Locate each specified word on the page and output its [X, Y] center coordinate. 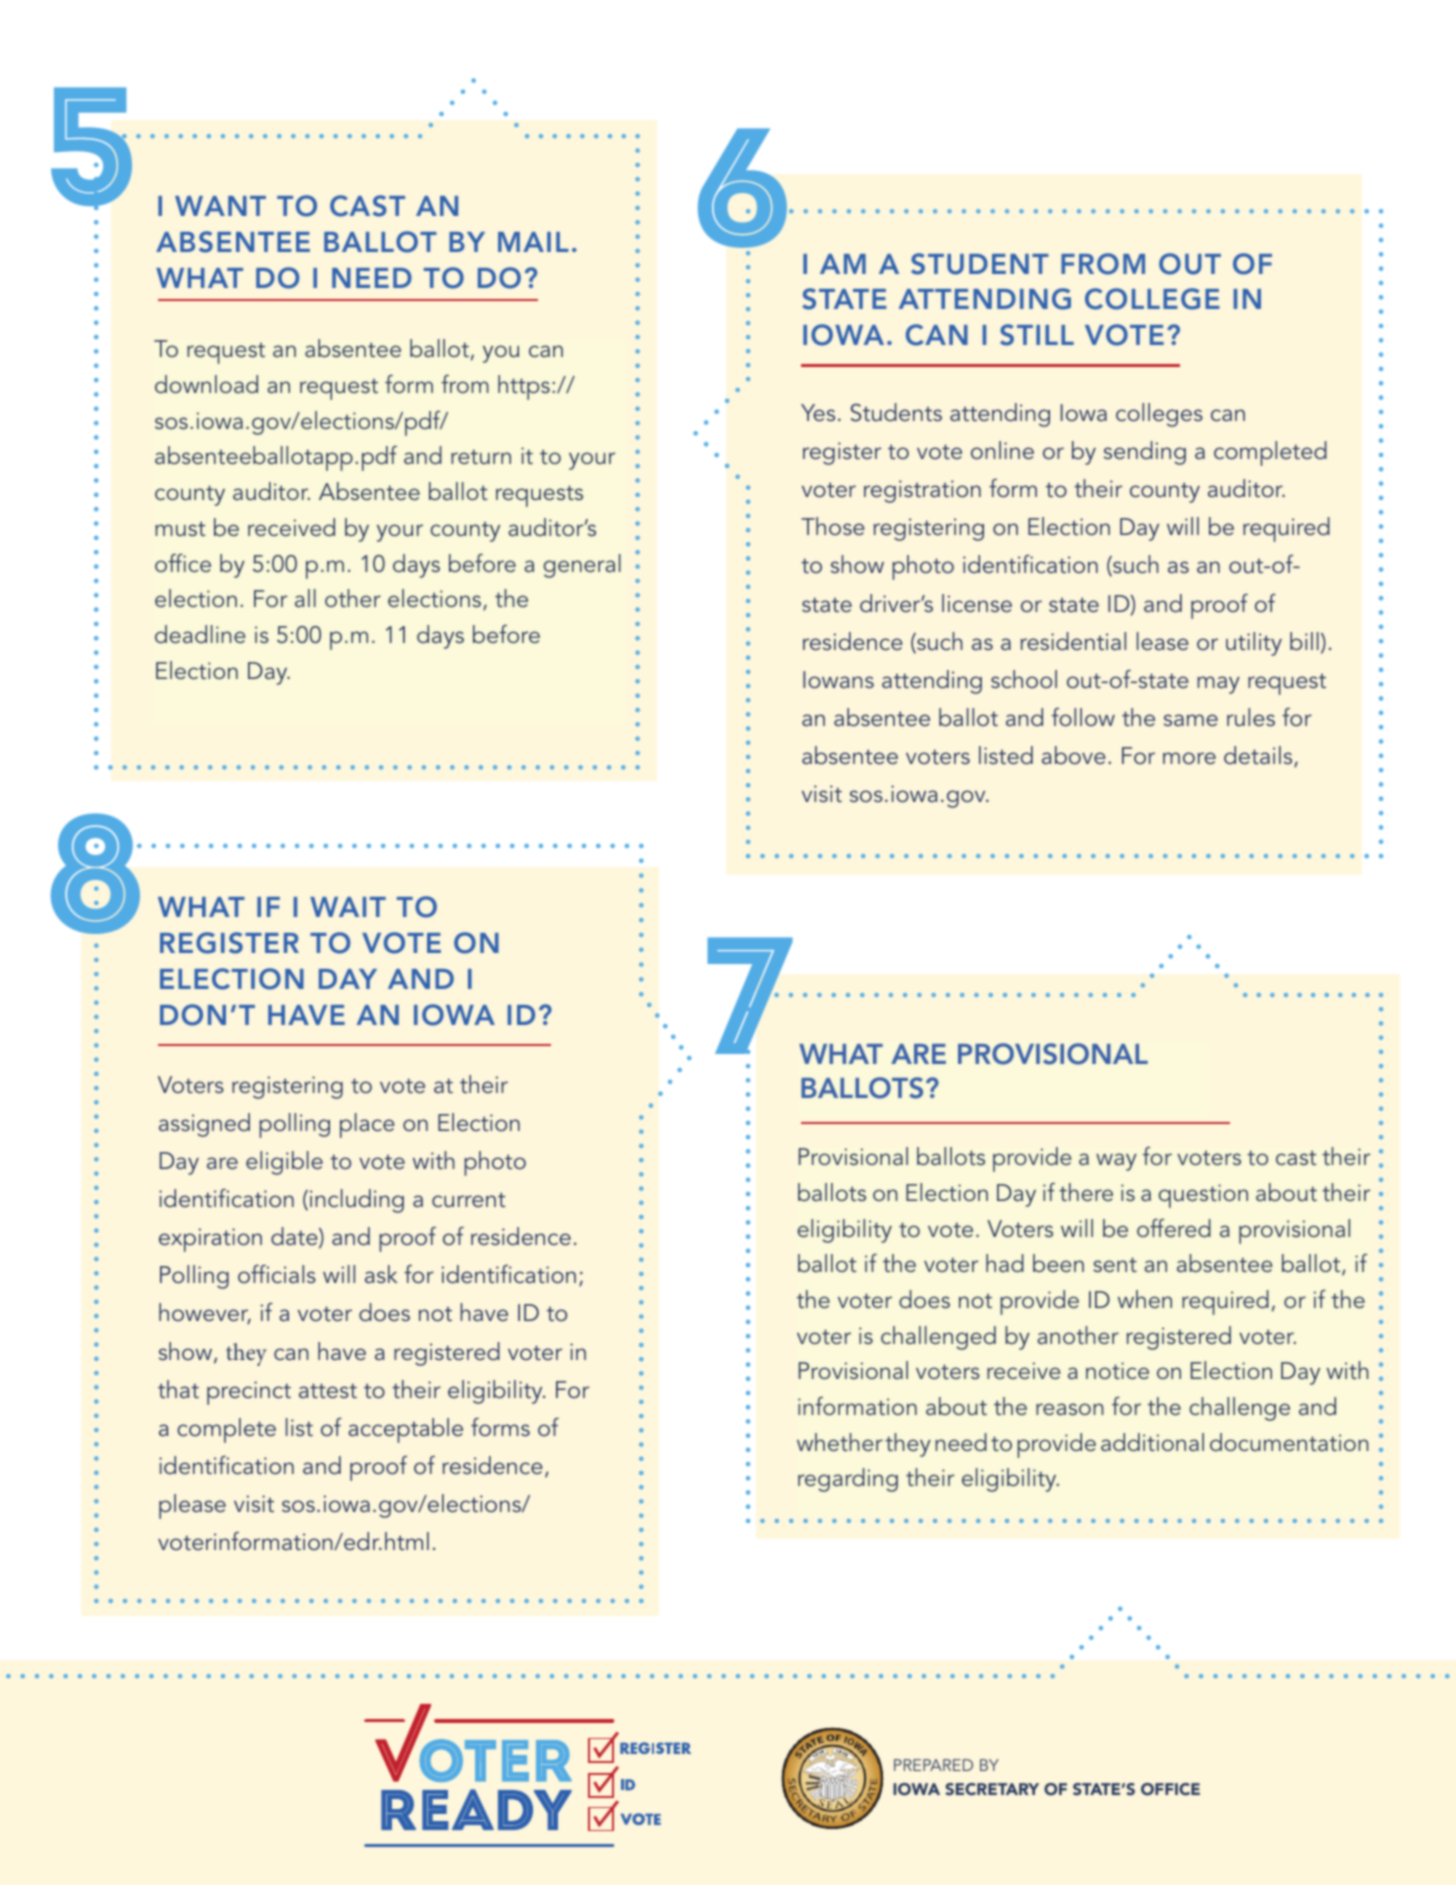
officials [277, 1274]
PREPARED [933, 1765]
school [1024, 679]
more [1189, 758]
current [469, 1199]
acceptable [405, 1430]
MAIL [533, 242]
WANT [220, 206]
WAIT [348, 907]
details [1259, 756]
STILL [1037, 335]
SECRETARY [992, 1789]
